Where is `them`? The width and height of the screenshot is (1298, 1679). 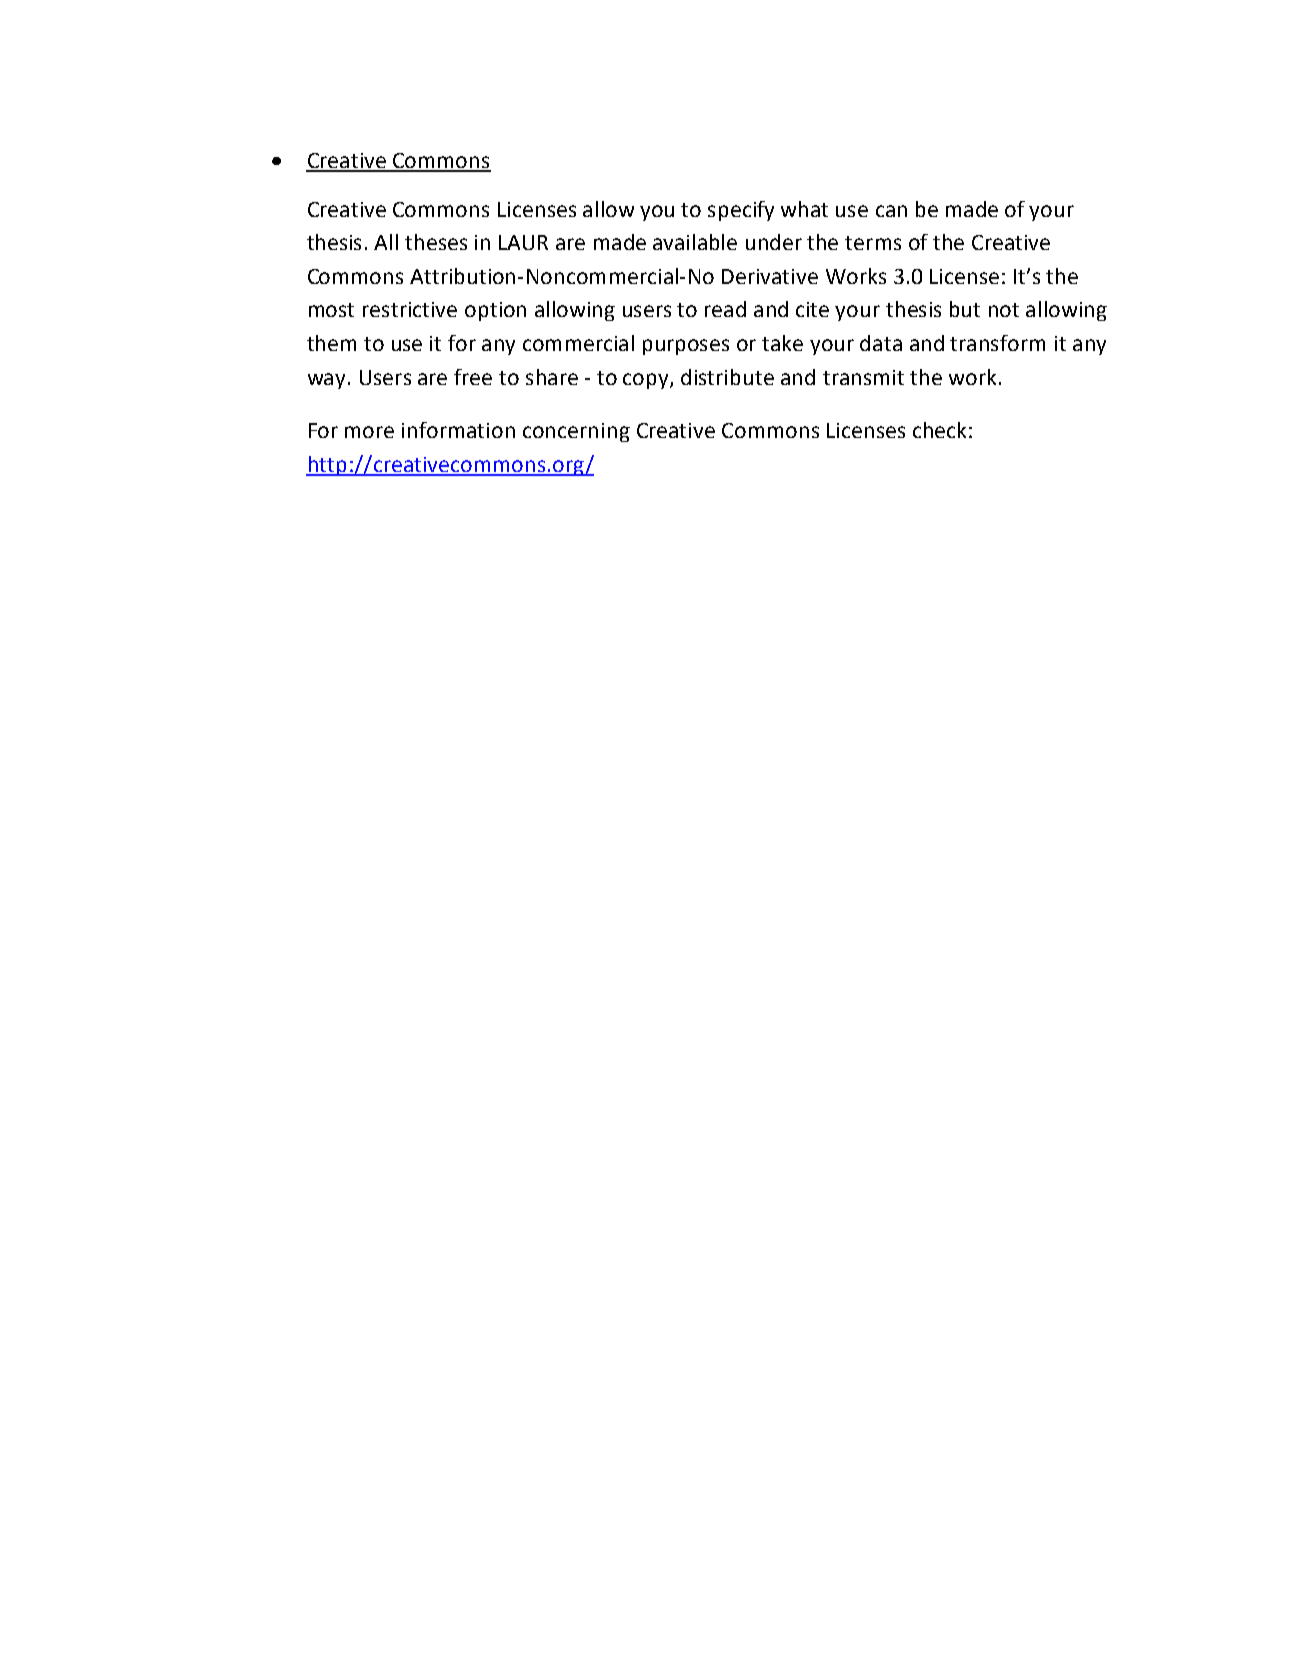 them is located at coordinates (331, 343).
